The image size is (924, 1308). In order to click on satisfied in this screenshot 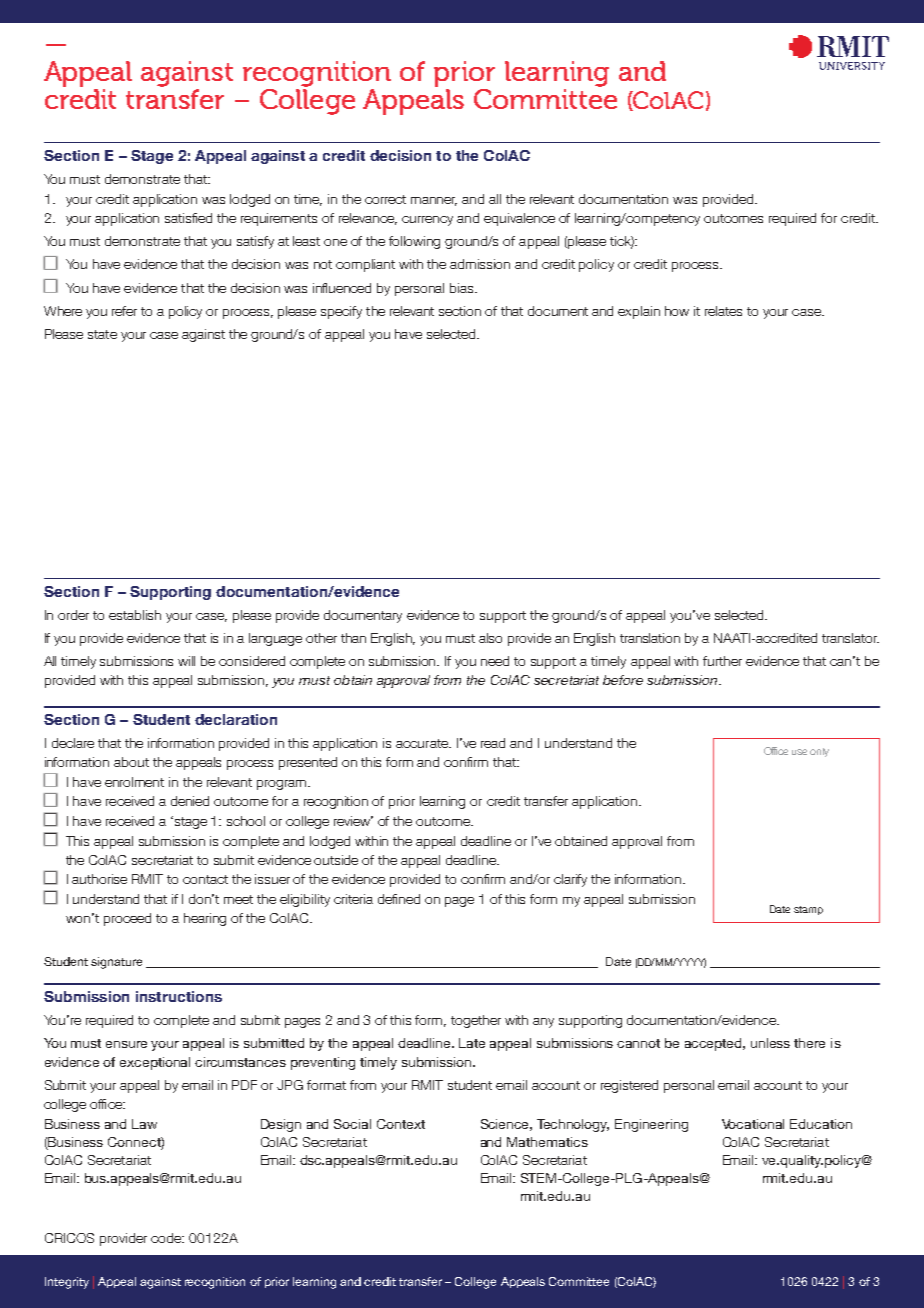, I will do `click(188, 218)`.
